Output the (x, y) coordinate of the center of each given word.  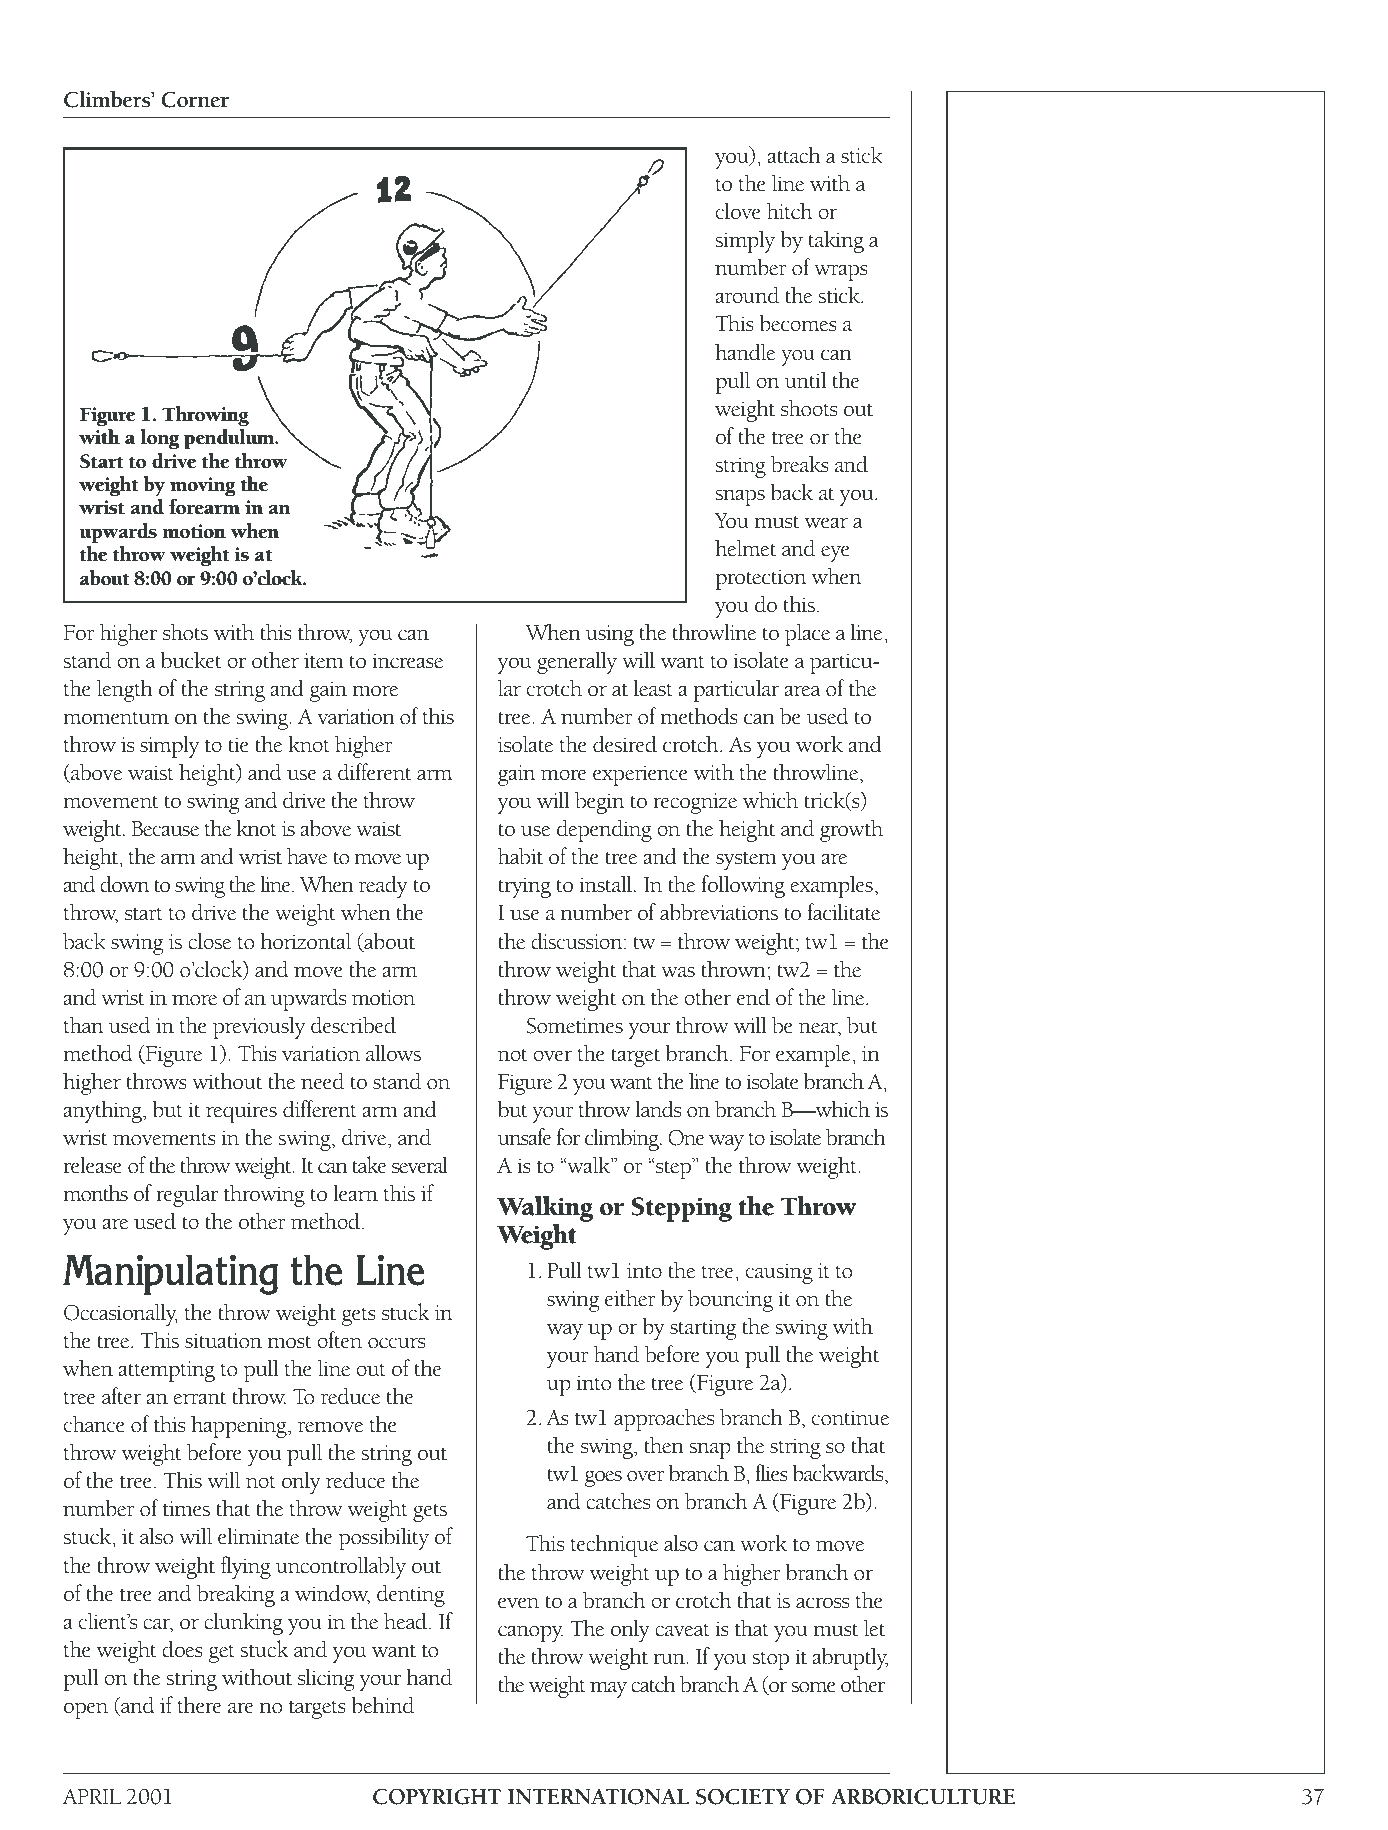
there (200, 1705)
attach (794, 155)
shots (185, 632)
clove (738, 211)
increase (407, 661)
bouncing (730, 1300)
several (420, 1165)
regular (187, 1195)
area (802, 691)
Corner (195, 99)
